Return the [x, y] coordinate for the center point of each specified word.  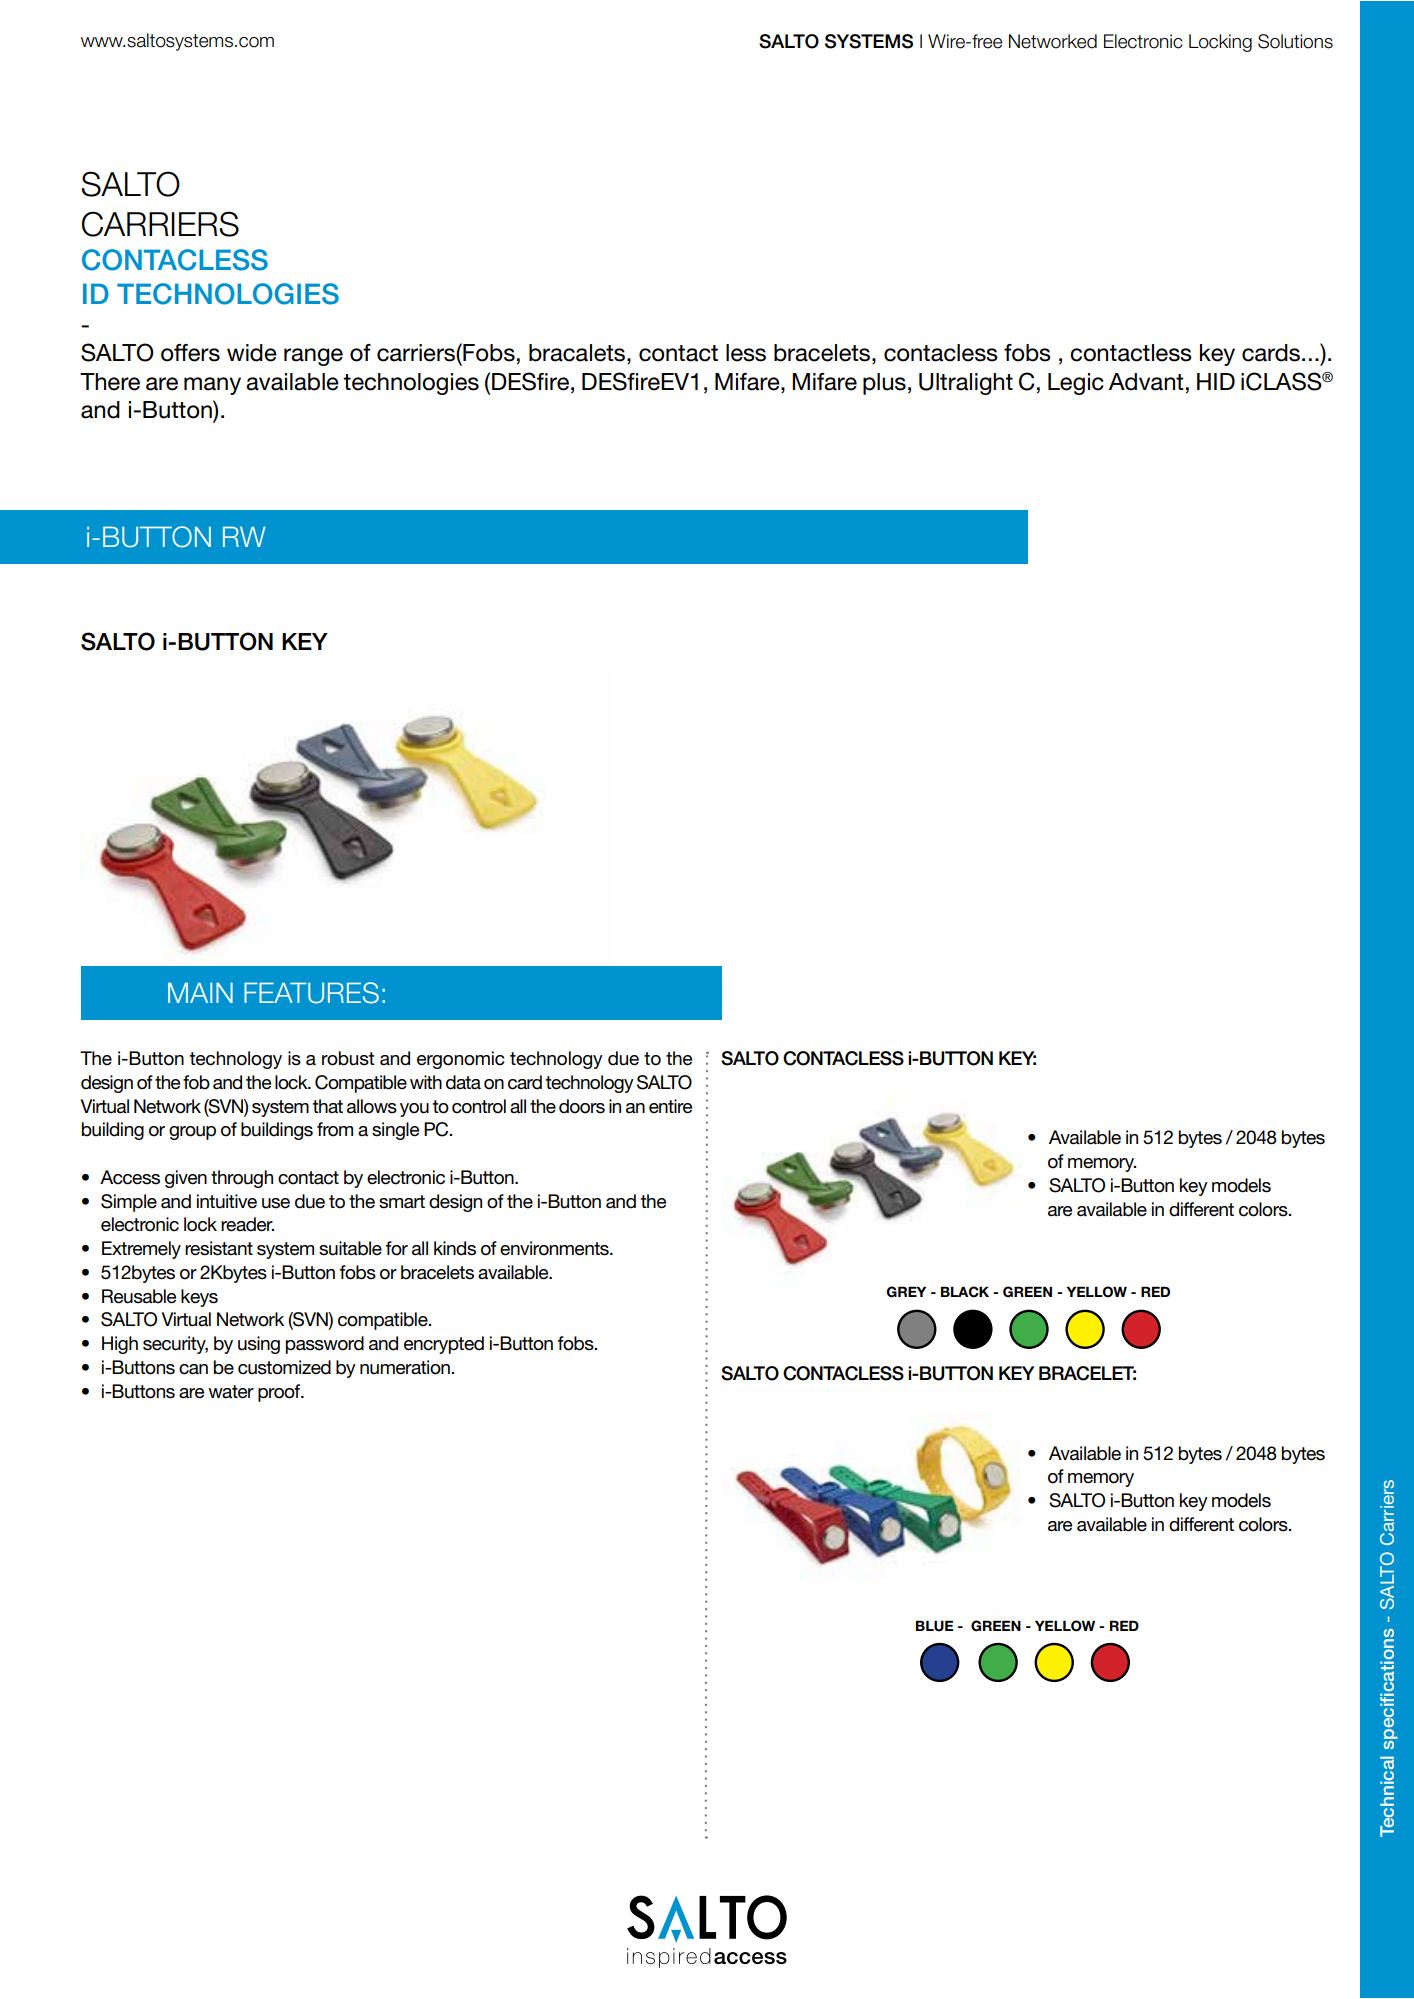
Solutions [1295, 41]
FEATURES [311, 993]
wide [252, 353]
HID [1216, 381]
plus [884, 384]
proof [280, 1393]
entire [670, 1106]
